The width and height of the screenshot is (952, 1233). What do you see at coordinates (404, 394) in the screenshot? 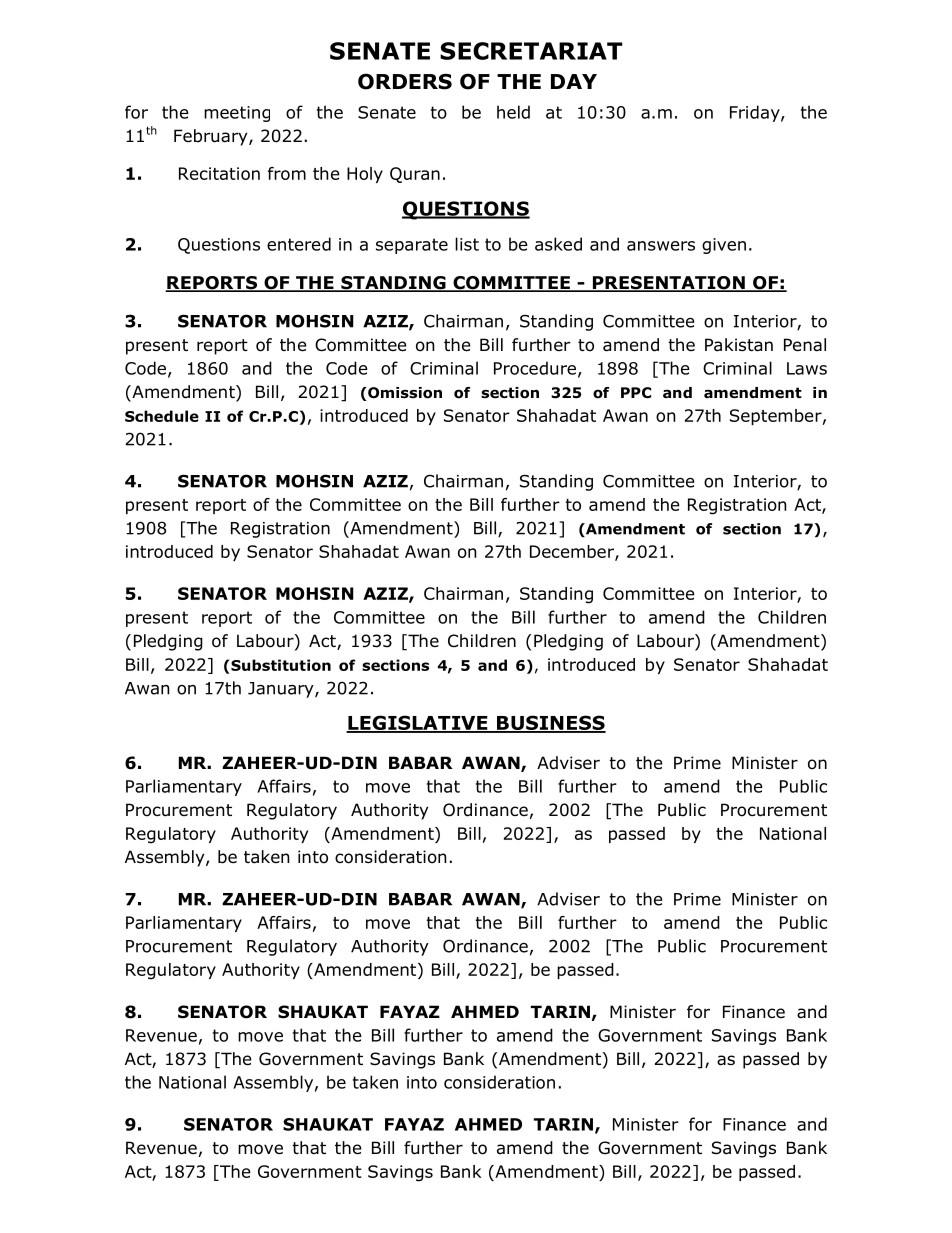
I see `Omission` at bounding box center [404, 394].
